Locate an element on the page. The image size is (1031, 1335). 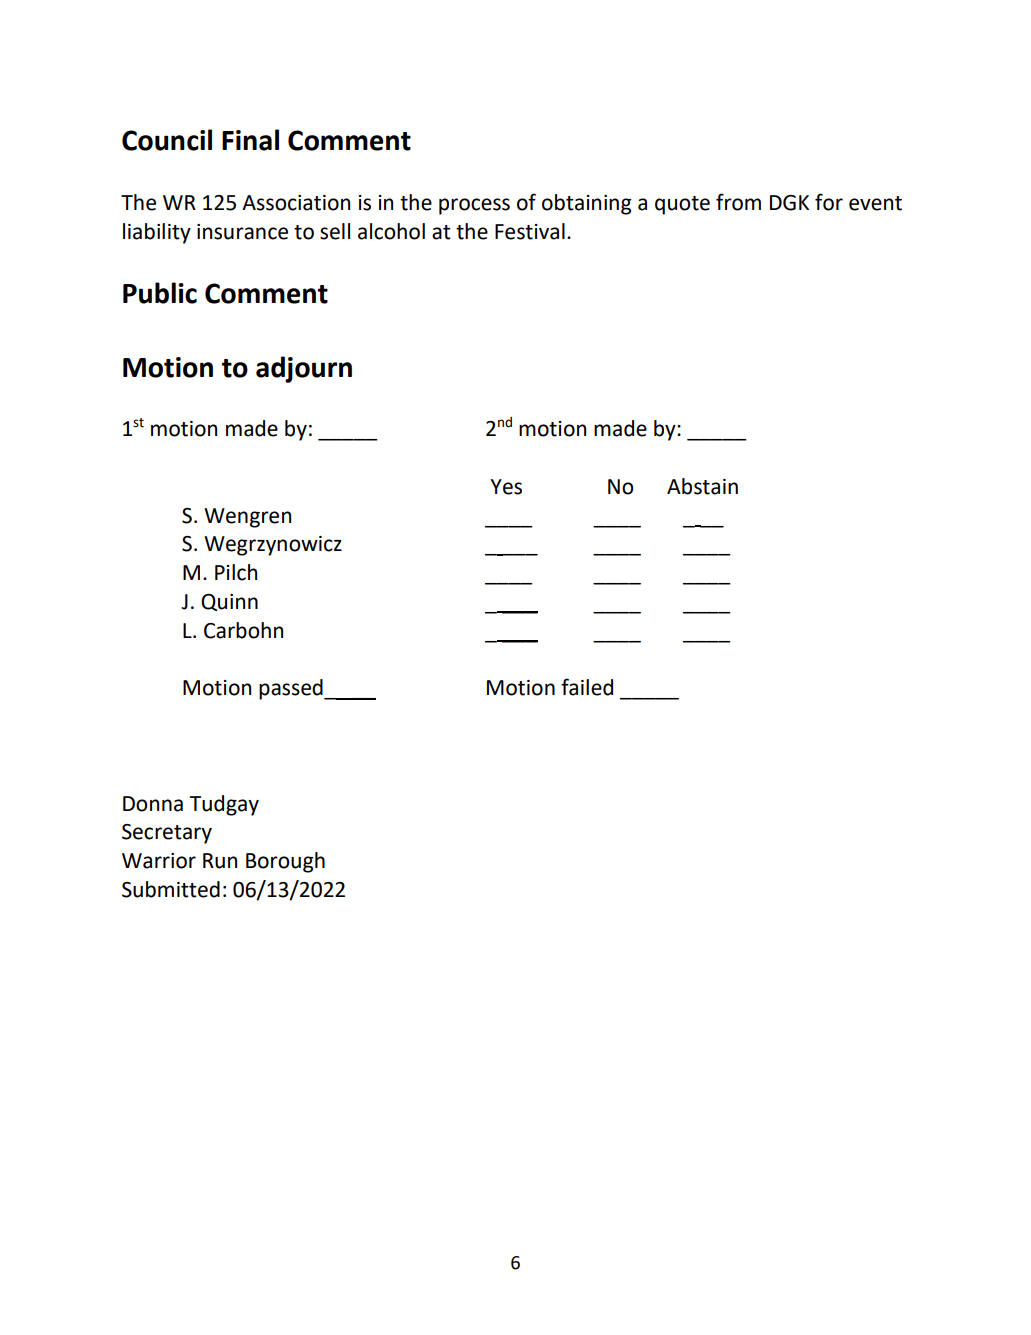
Final is located at coordinates (250, 140).
